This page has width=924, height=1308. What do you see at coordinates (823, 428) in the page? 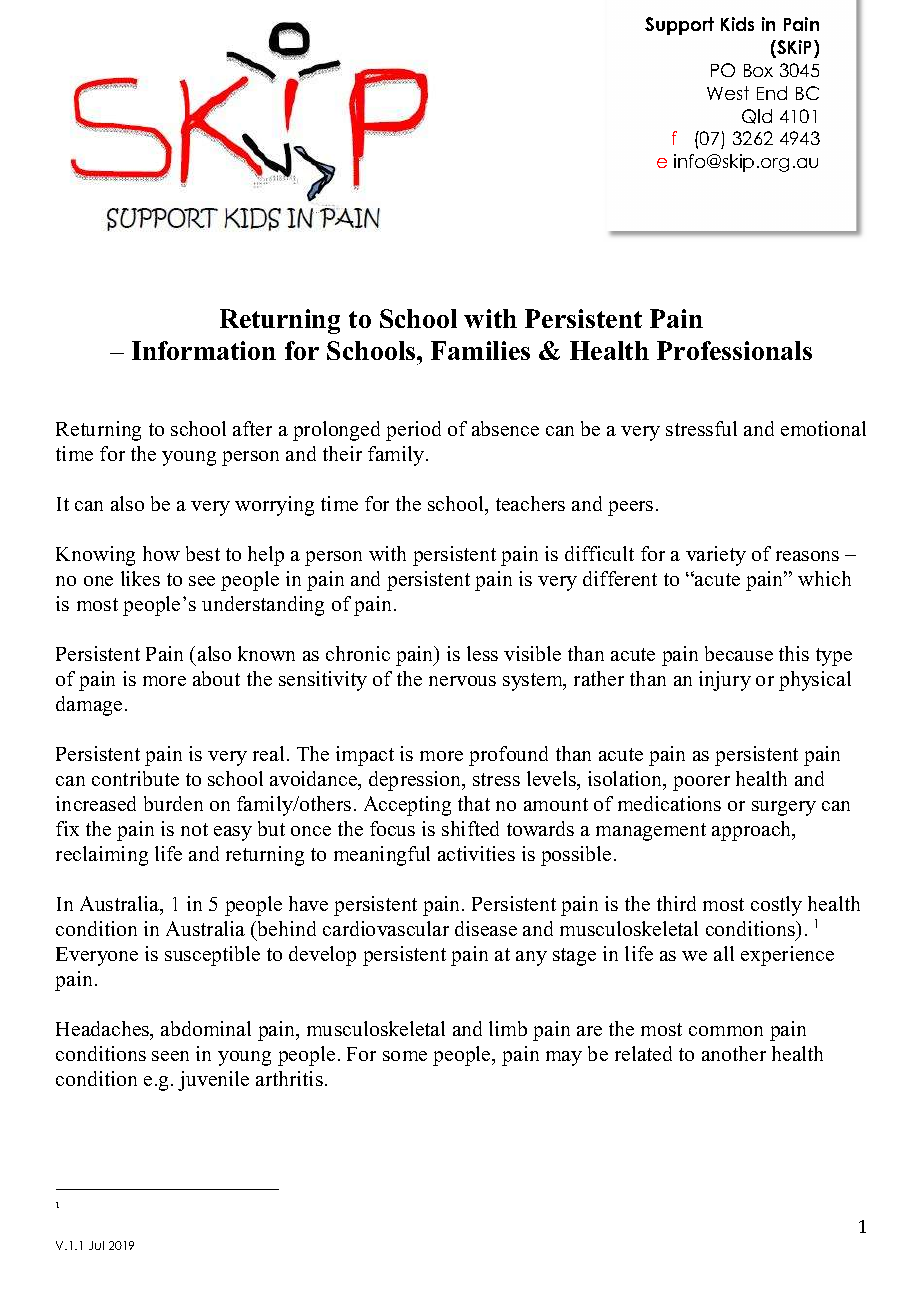
I see `emotional` at bounding box center [823, 428].
